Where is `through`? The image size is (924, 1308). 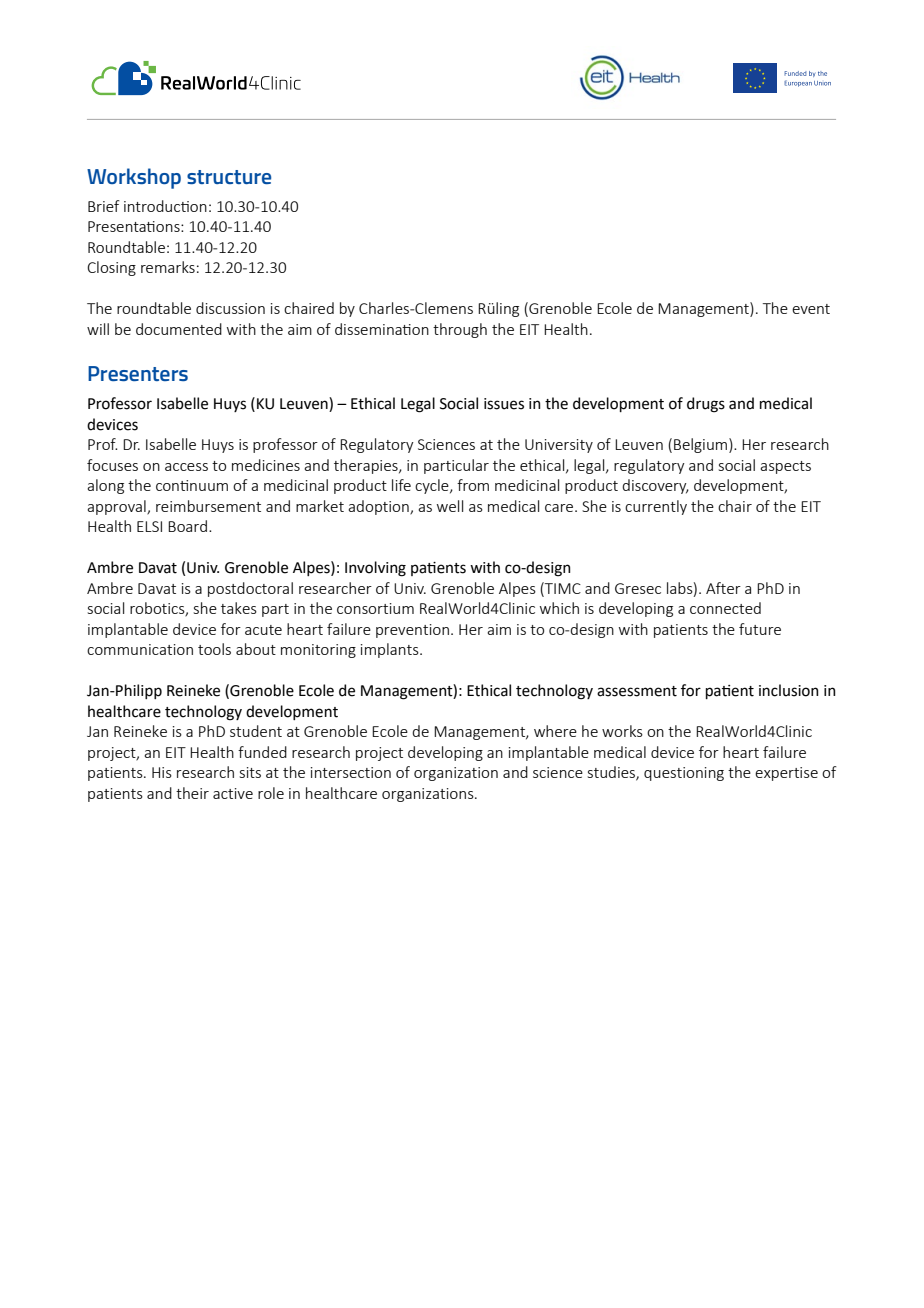 through is located at coordinates (460, 330).
